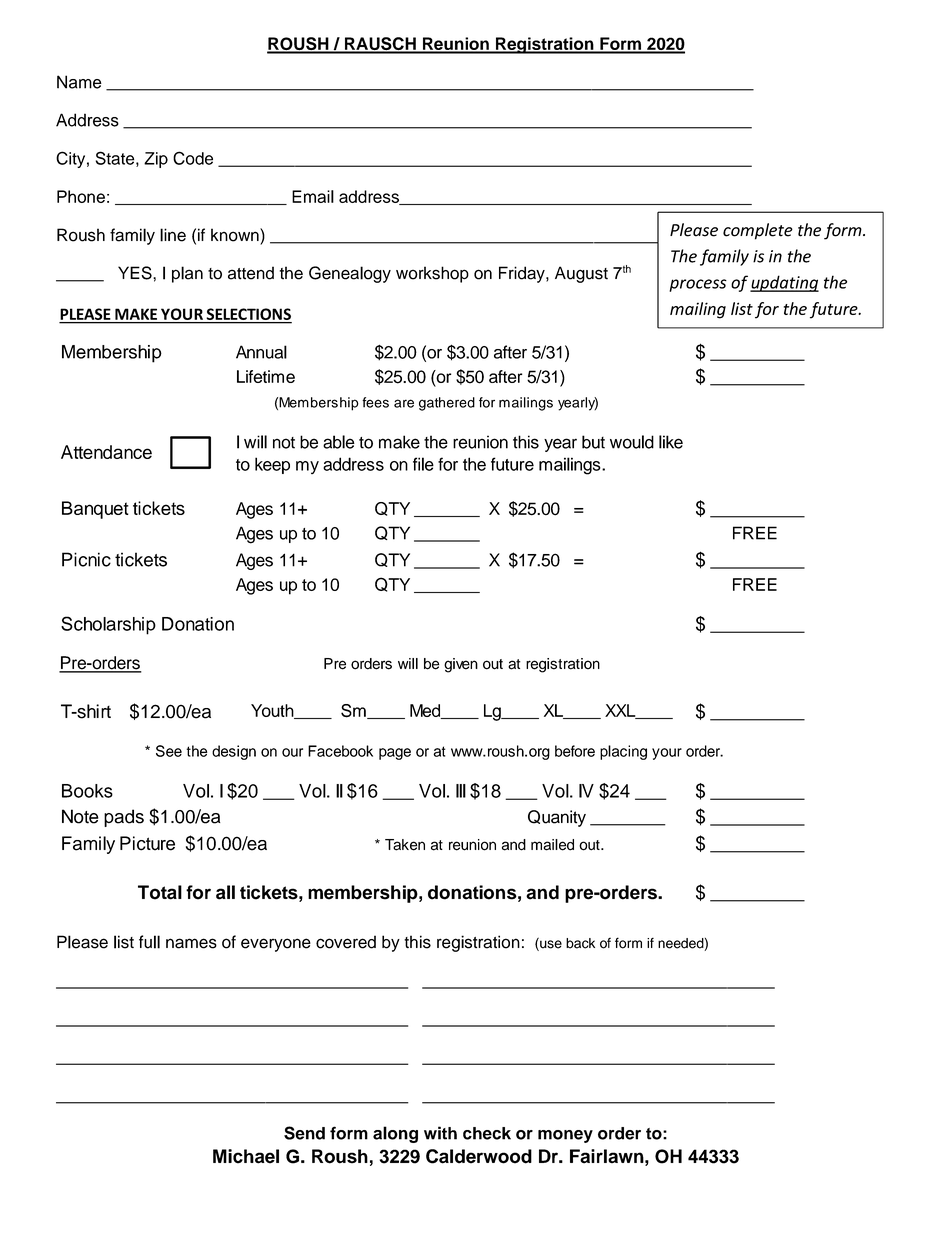  I want to click on Zip, so click(156, 160).
